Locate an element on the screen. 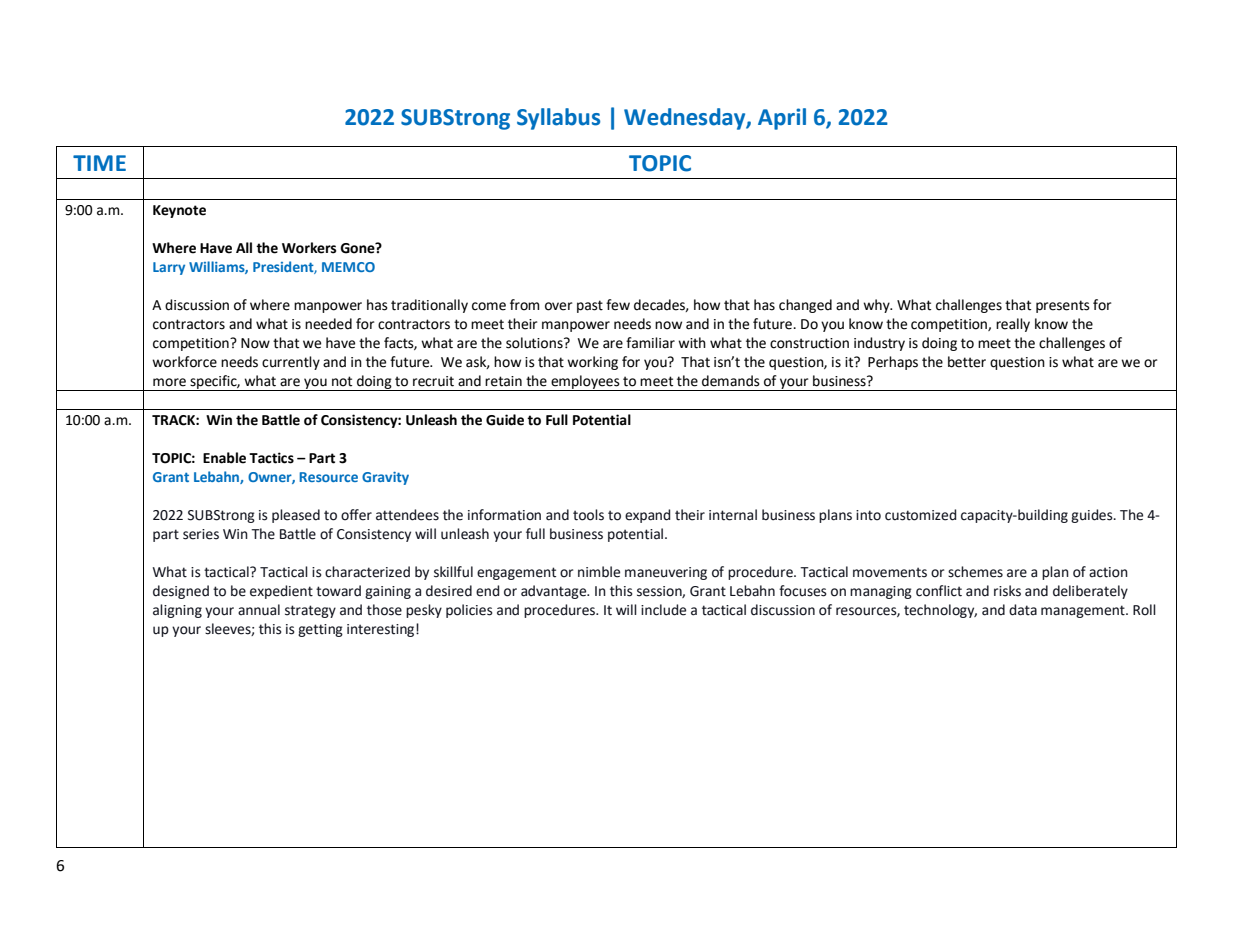 The height and width of the screenshot is (952, 1233). Larry is located at coordinates (169, 268).
